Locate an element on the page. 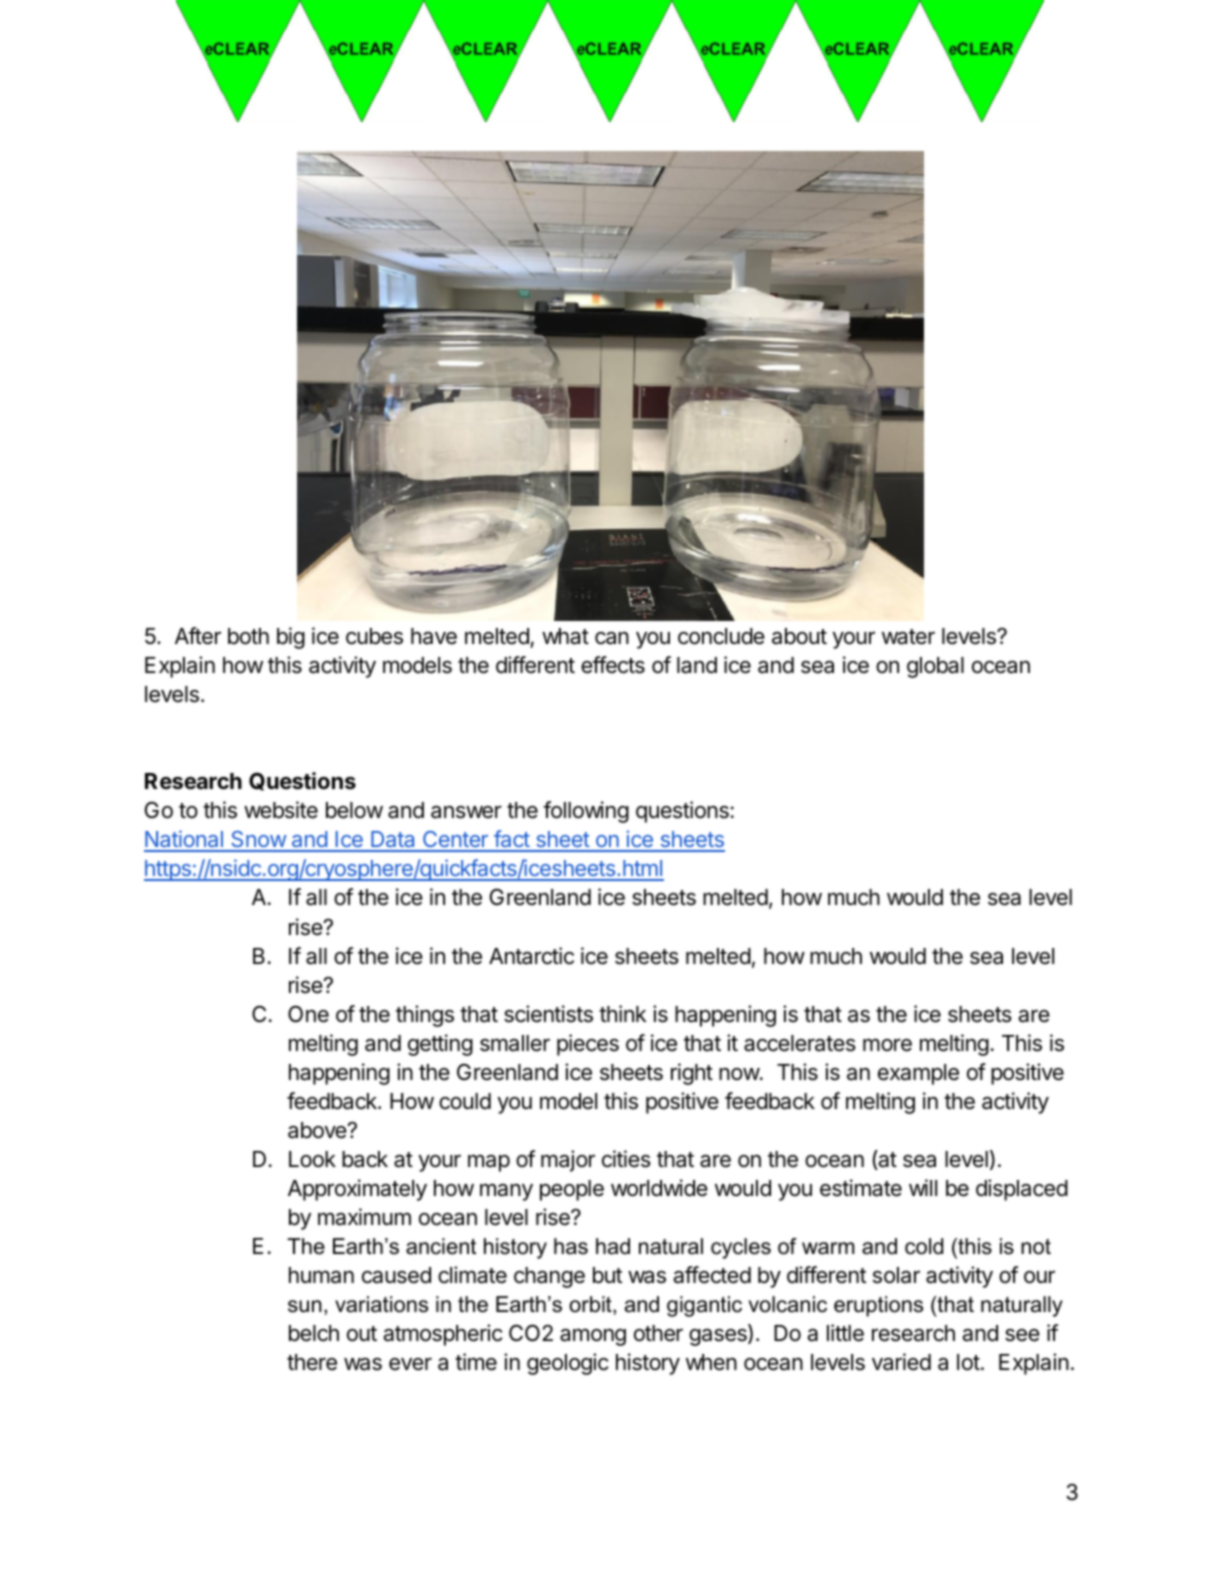 The width and height of the document is (1221, 1581). cities is located at coordinates (626, 1159).
